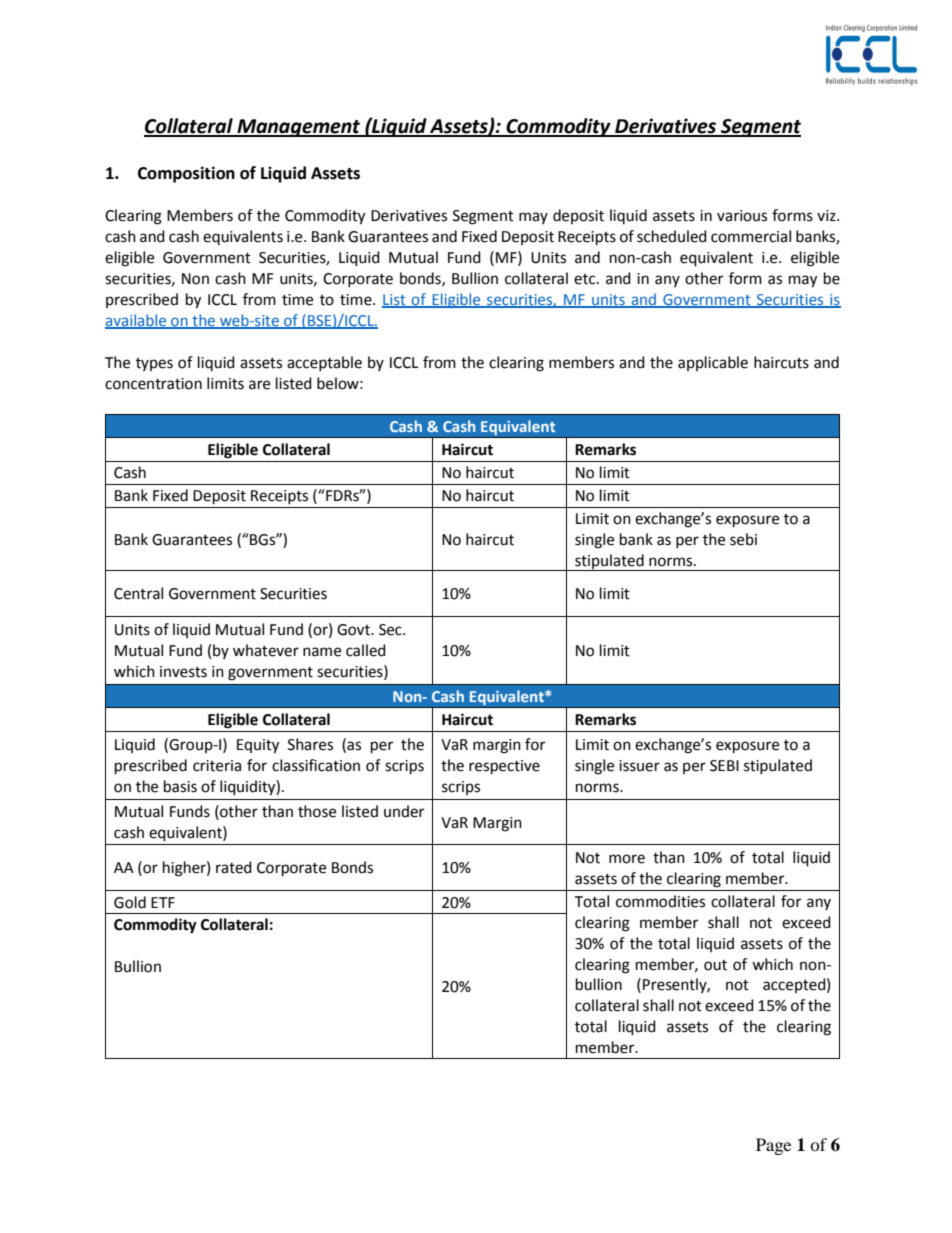 The image size is (952, 1233). Describe the element at coordinates (742, 216) in the screenshot. I see `various` at that location.
